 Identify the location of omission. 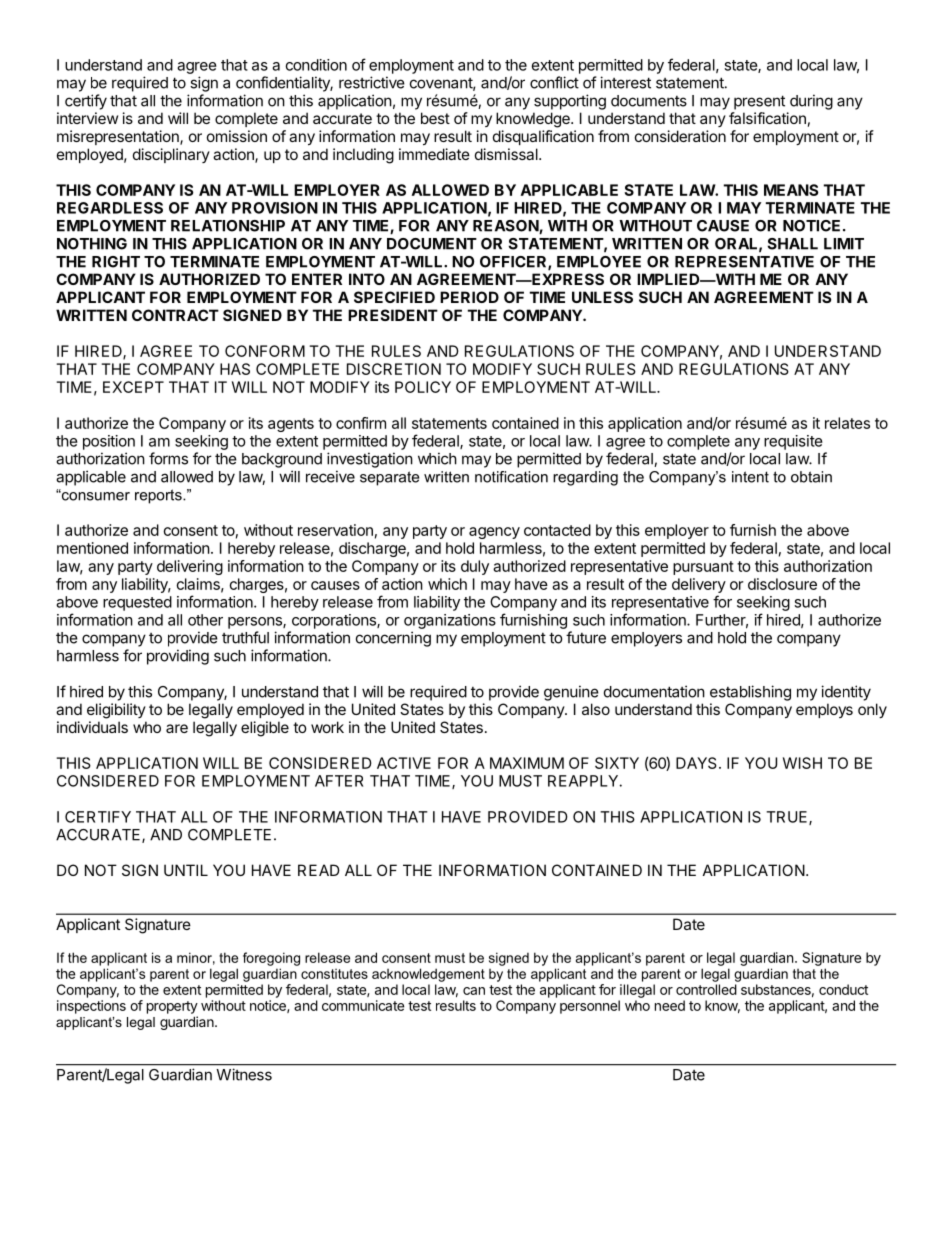
(237, 136).
